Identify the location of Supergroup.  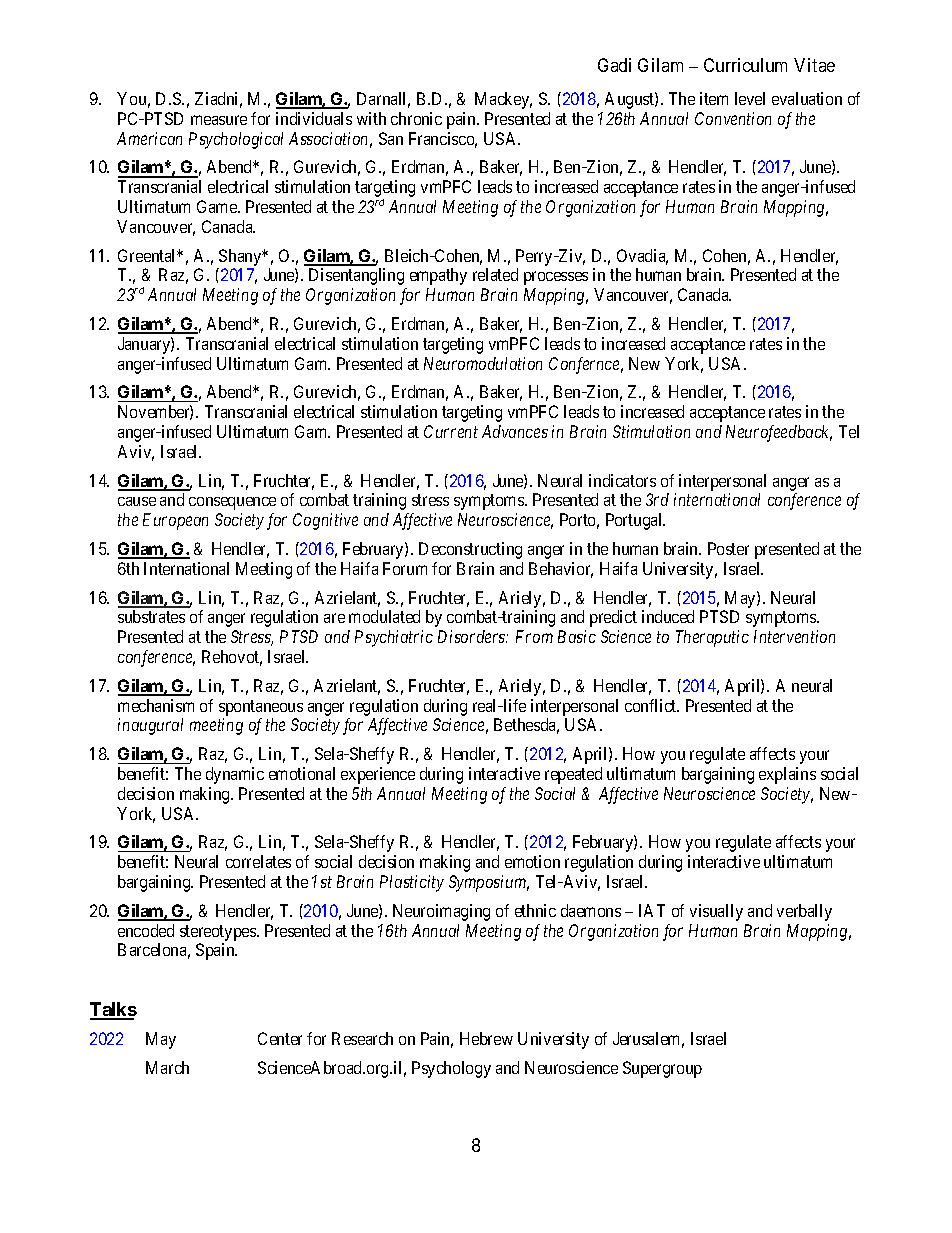
(662, 1069).
